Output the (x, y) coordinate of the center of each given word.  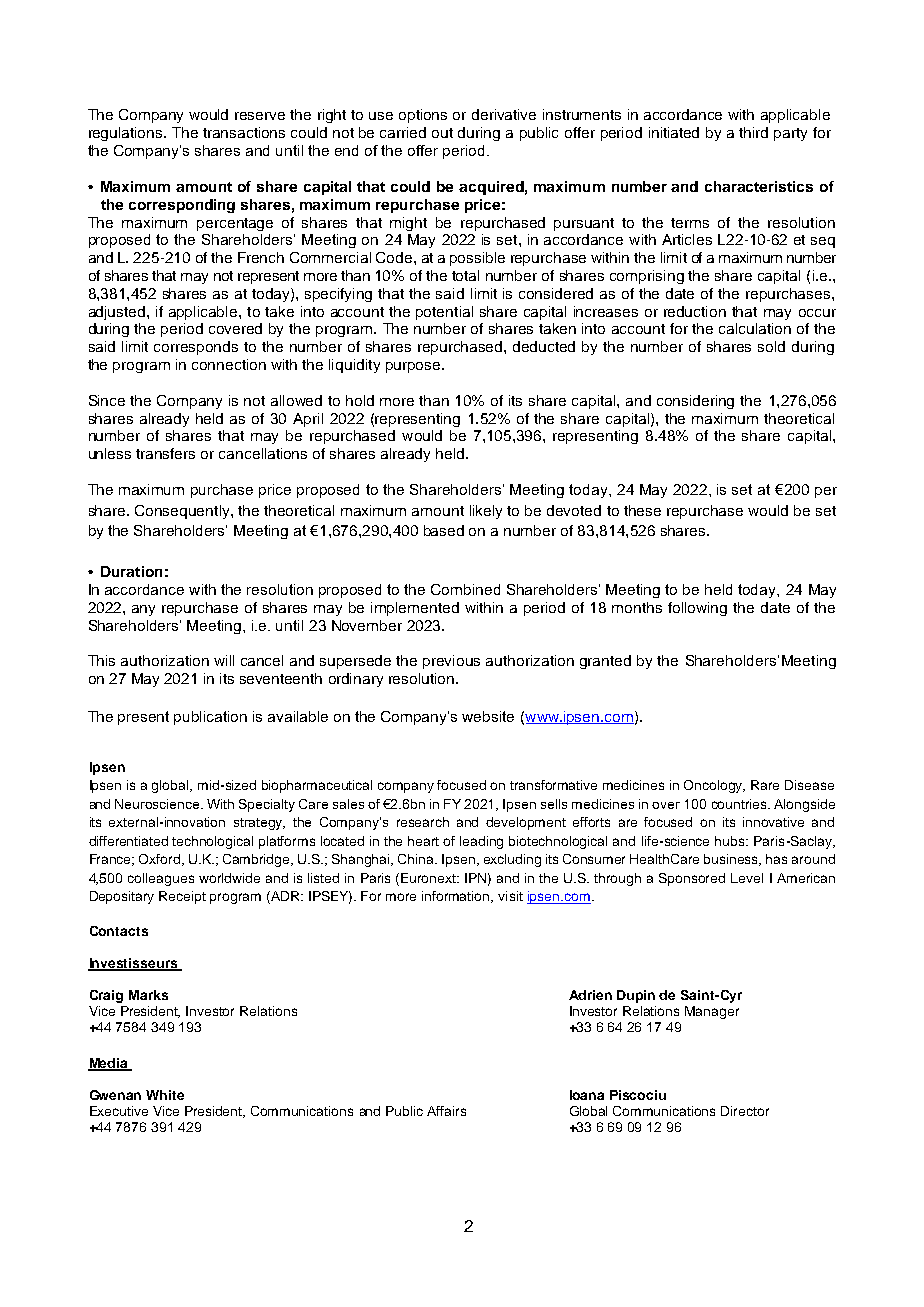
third (753, 132)
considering (695, 402)
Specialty (267, 805)
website (488, 716)
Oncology (714, 786)
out (442, 133)
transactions (244, 132)
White (165, 1095)
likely (486, 512)
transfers (165, 453)
